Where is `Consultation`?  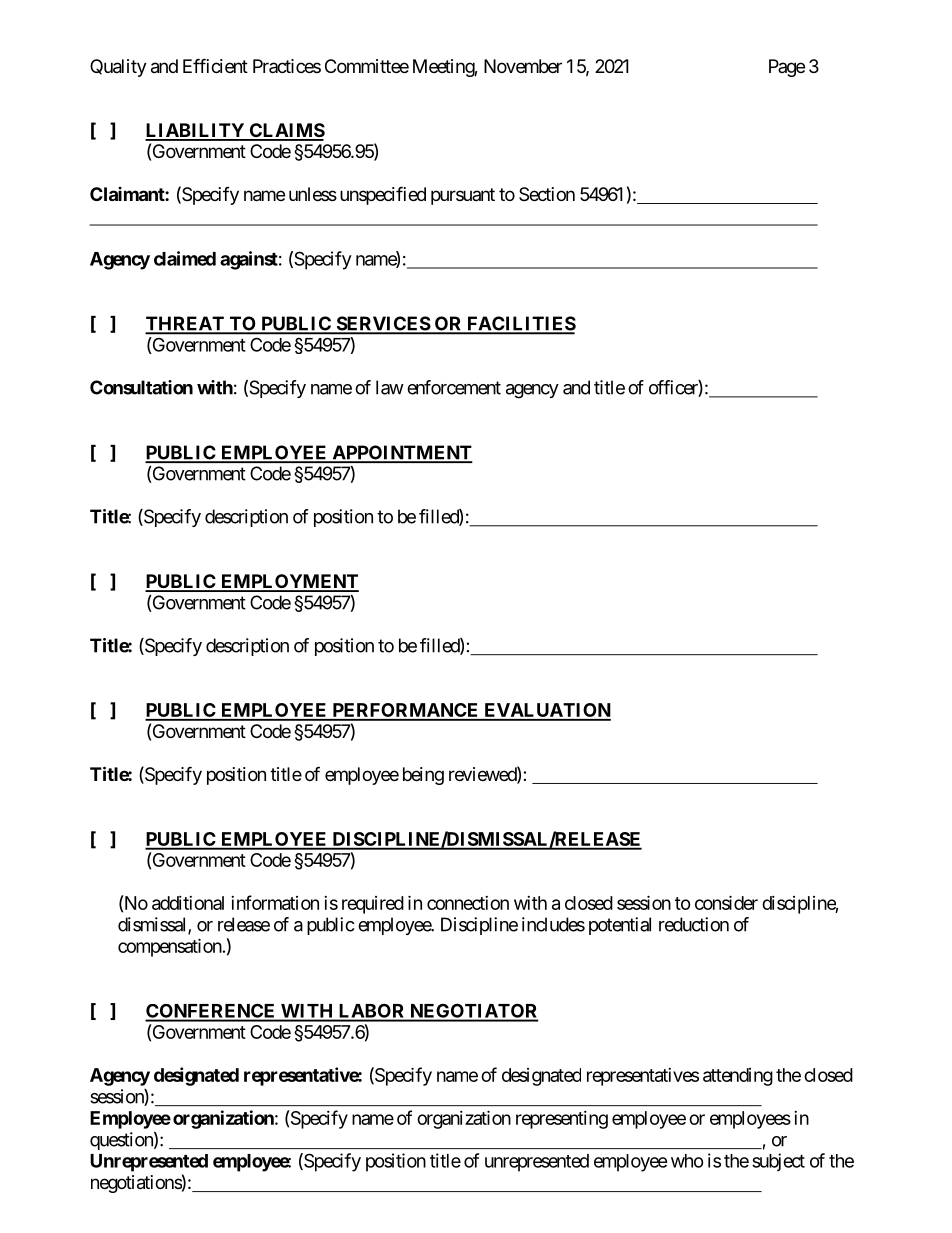 Consultation is located at coordinates (141, 387).
